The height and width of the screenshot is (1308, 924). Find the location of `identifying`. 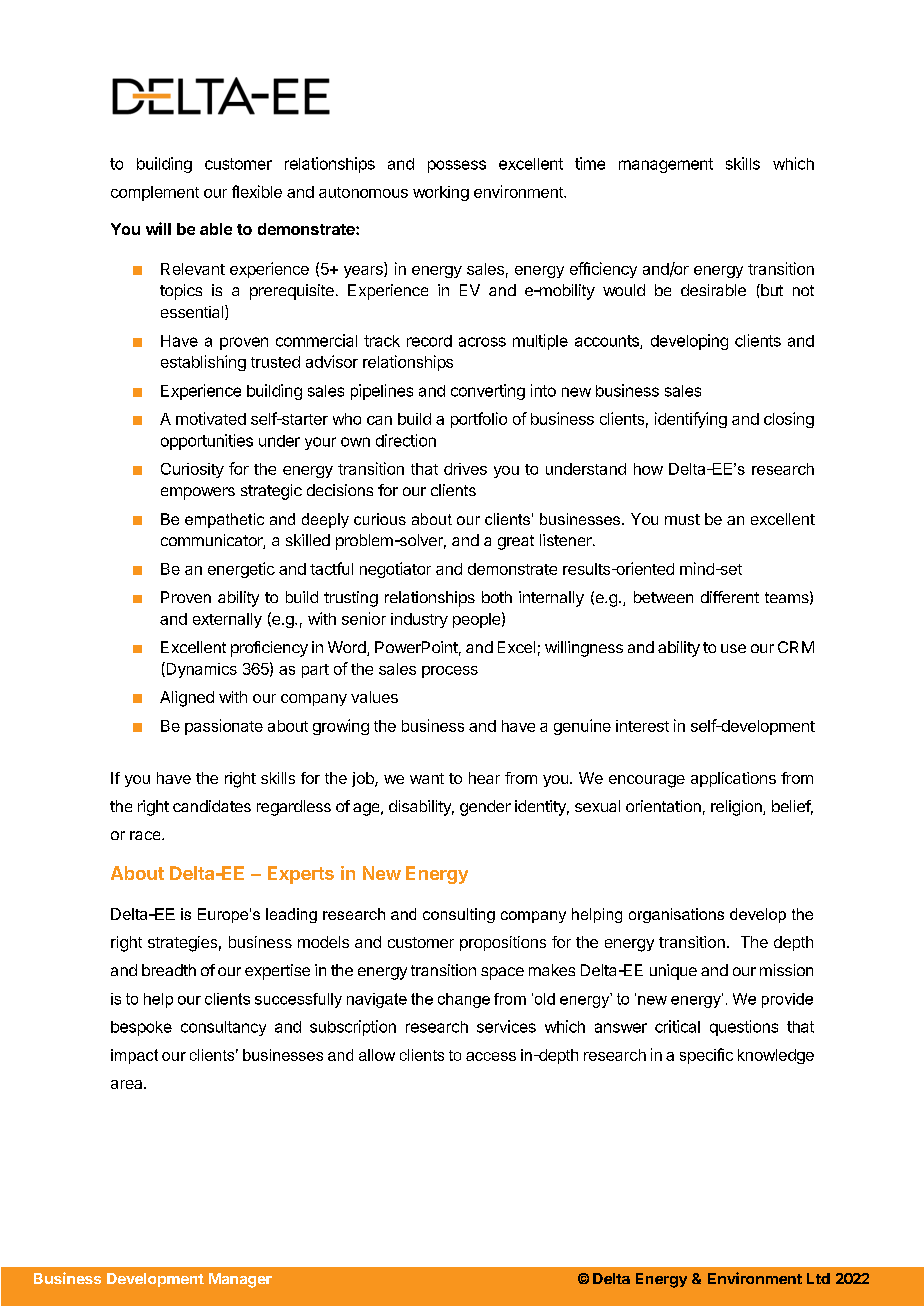

identifying is located at coordinates (691, 420).
